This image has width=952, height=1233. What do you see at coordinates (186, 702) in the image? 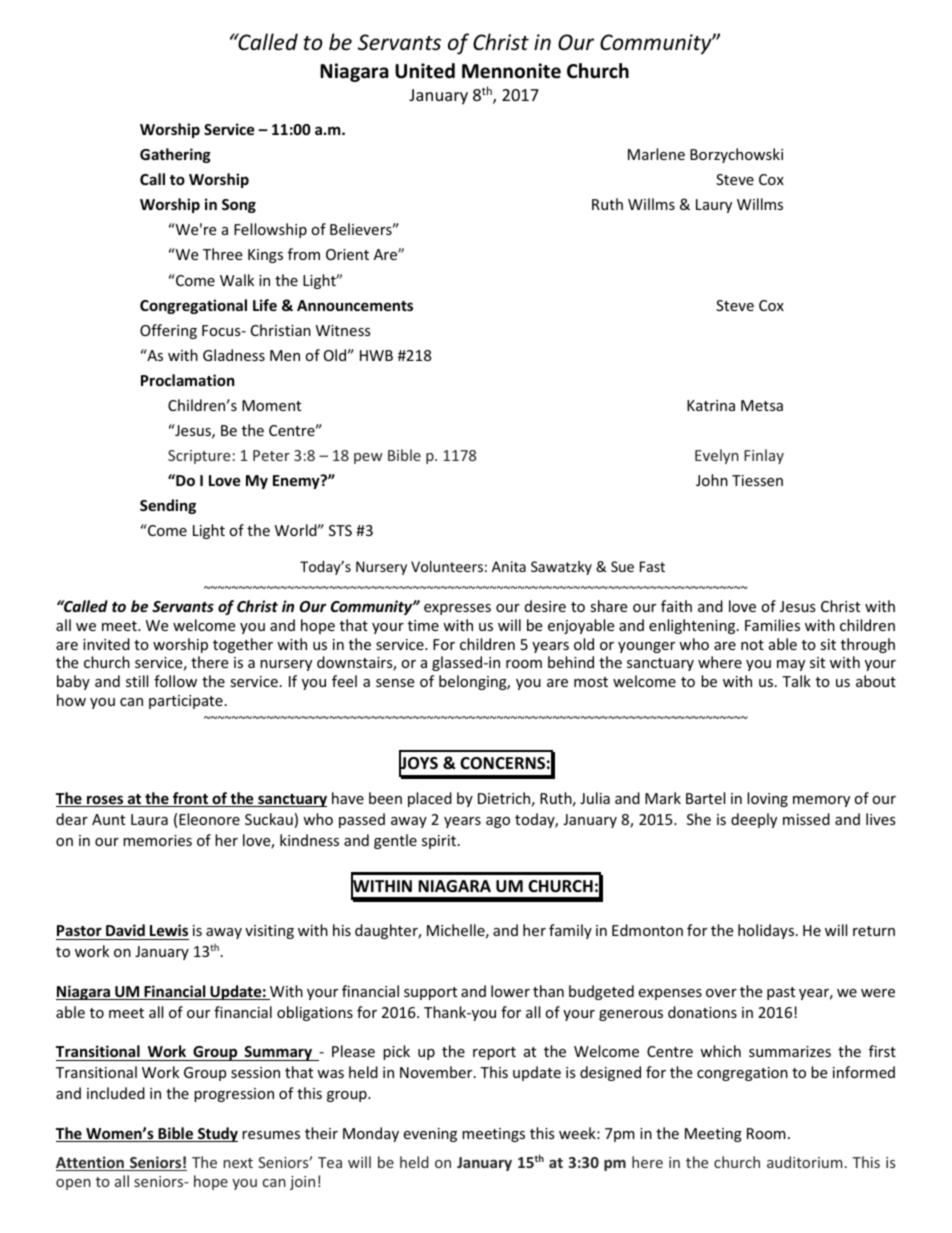
I see `participate` at bounding box center [186, 702].
